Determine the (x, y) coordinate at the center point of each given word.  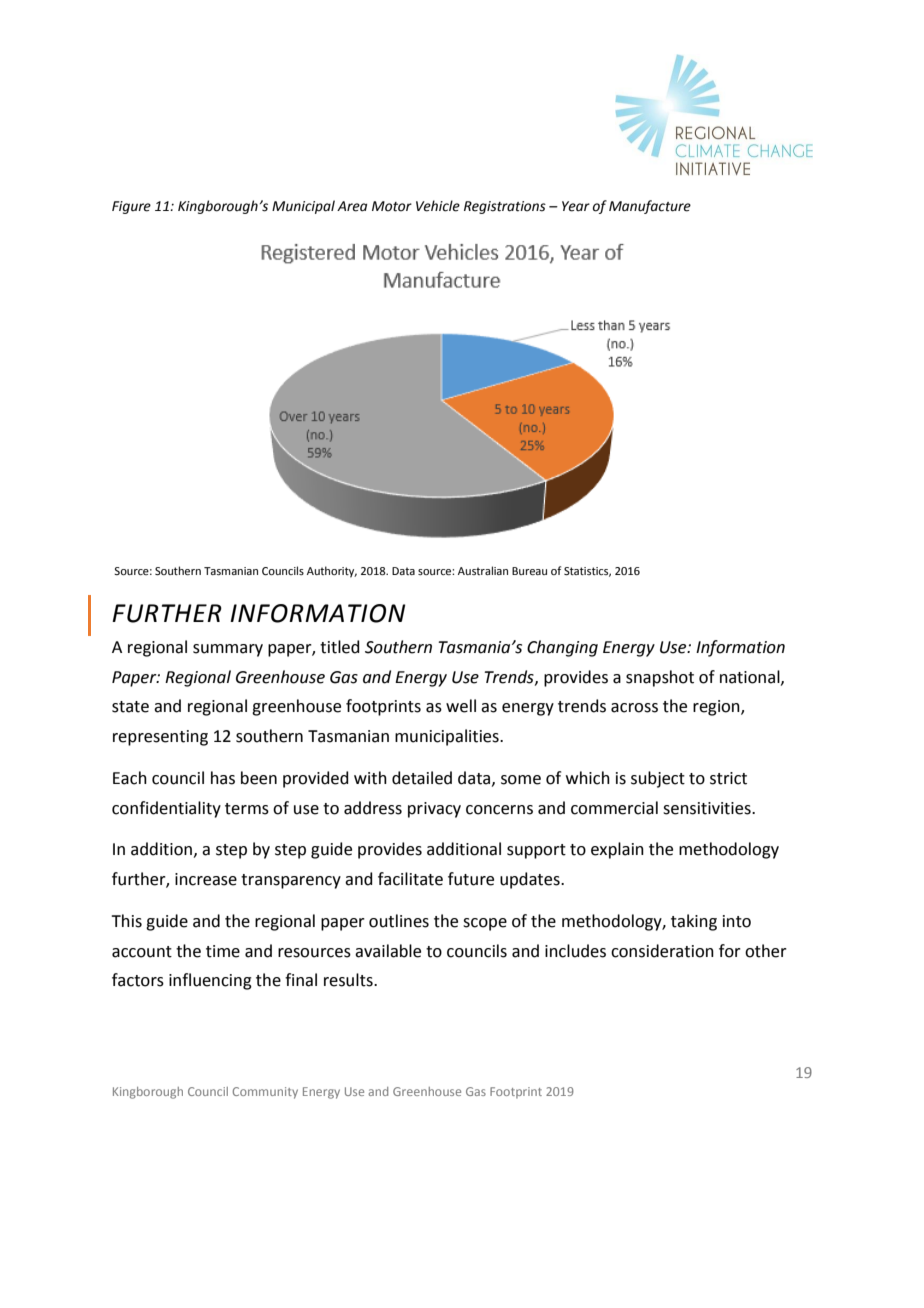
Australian (483, 570)
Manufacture (650, 207)
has (223, 778)
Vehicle (438, 206)
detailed (422, 778)
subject (658, 779)
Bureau (529, 571)
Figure (131, 207)
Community (265, 1093)
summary (228, 650)
